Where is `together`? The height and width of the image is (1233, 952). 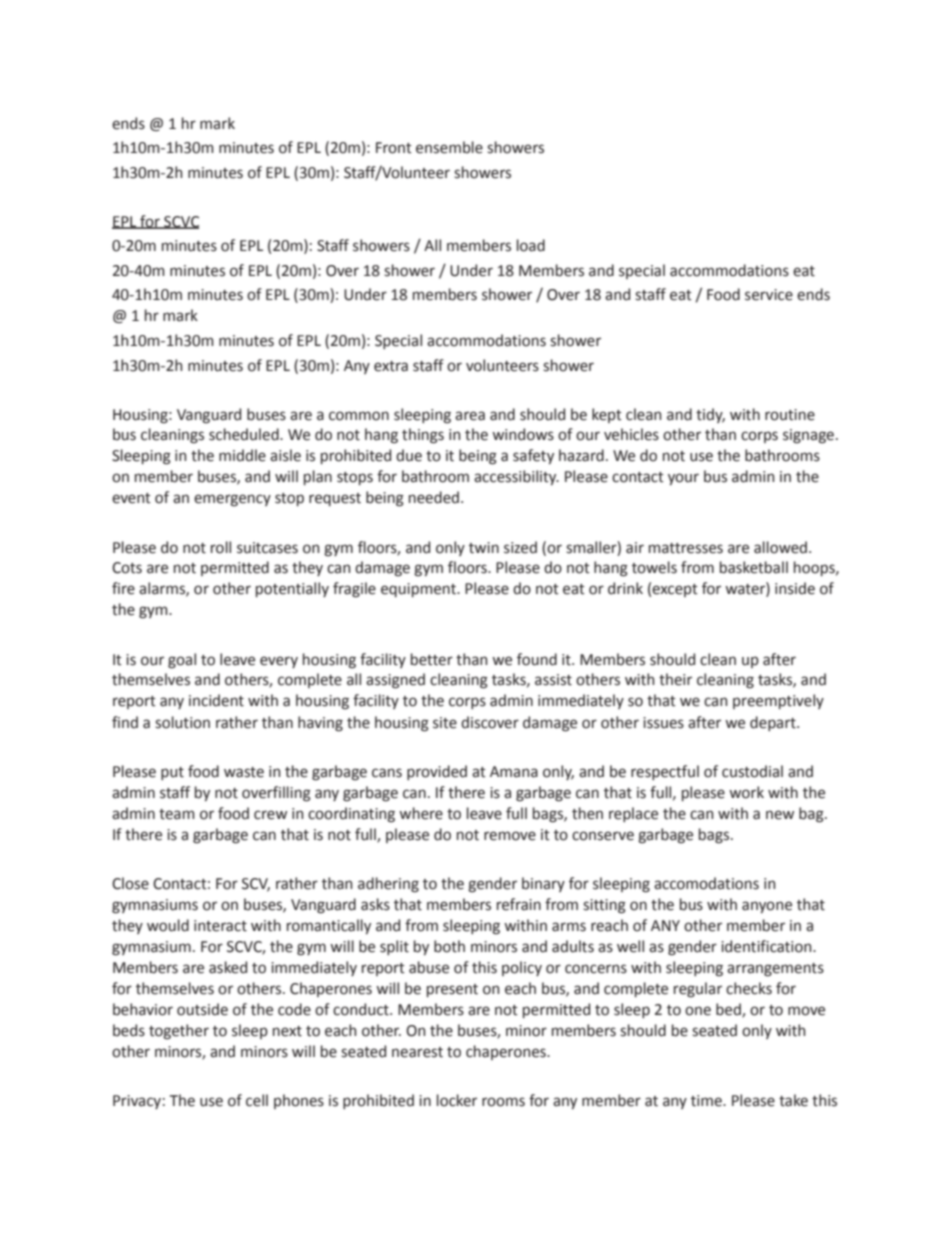
together is located at coordinates (179, 1032).
